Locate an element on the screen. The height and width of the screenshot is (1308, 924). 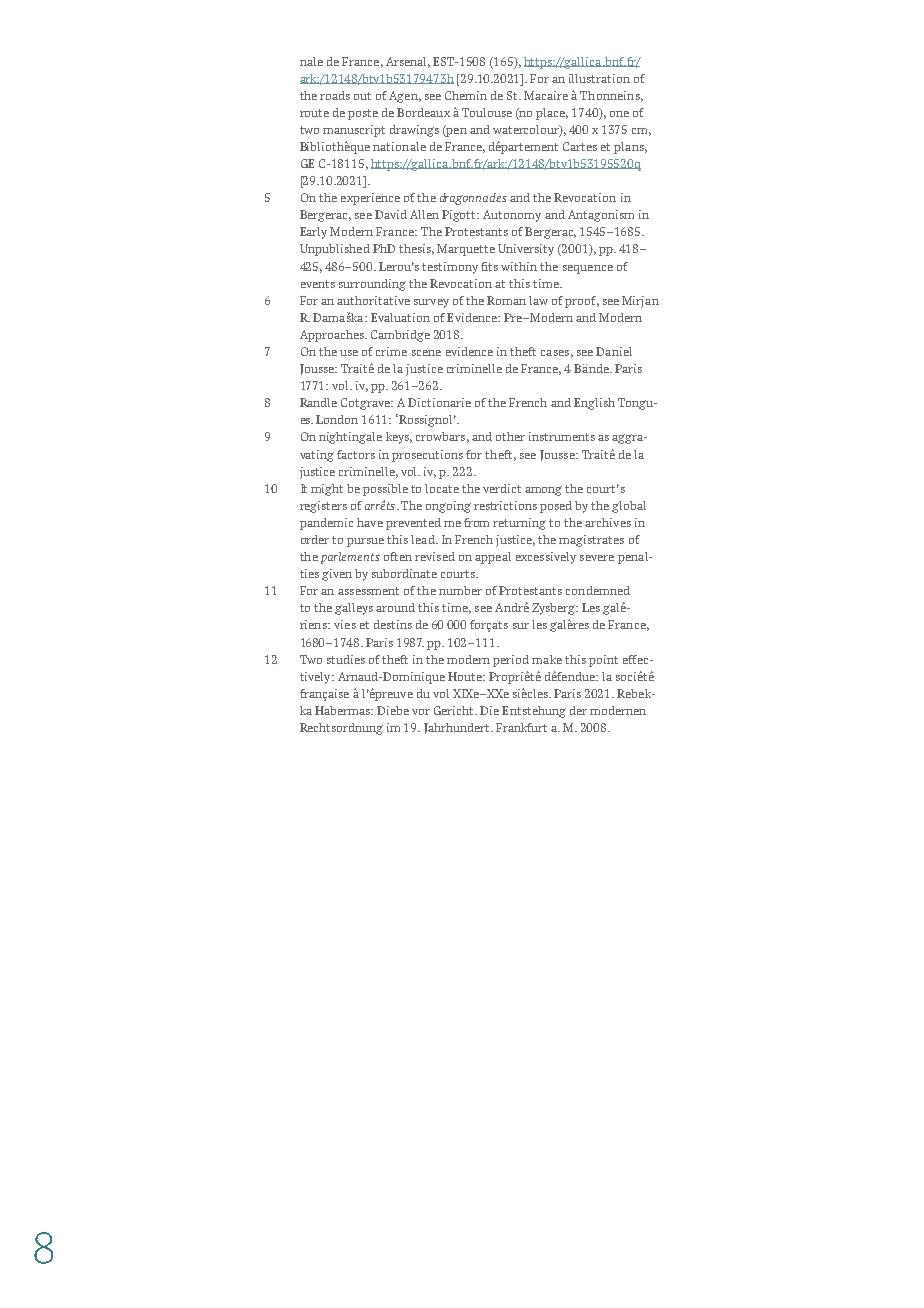
other is located at coordinates (510, 436).
